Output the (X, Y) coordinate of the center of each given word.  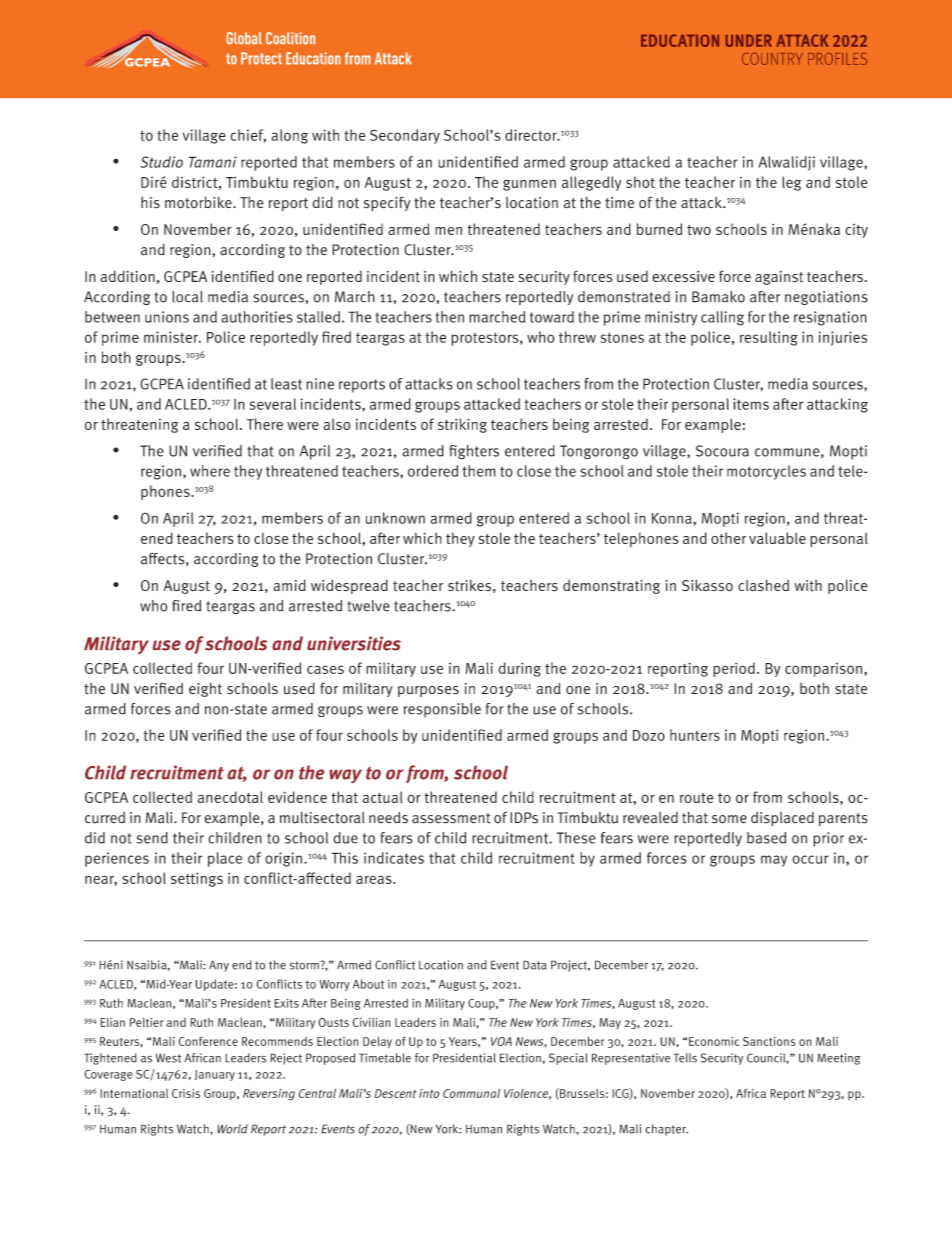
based (766, 838)
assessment (451, 818)
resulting (769, 338)
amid (289, 585)
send (152, 838)
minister (172, 337)
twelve (368, 606)
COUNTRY (772, 59)
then (449, 317)
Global (244, 38)
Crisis (186, 1093)
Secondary (405, 136)
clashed (763, 585)
